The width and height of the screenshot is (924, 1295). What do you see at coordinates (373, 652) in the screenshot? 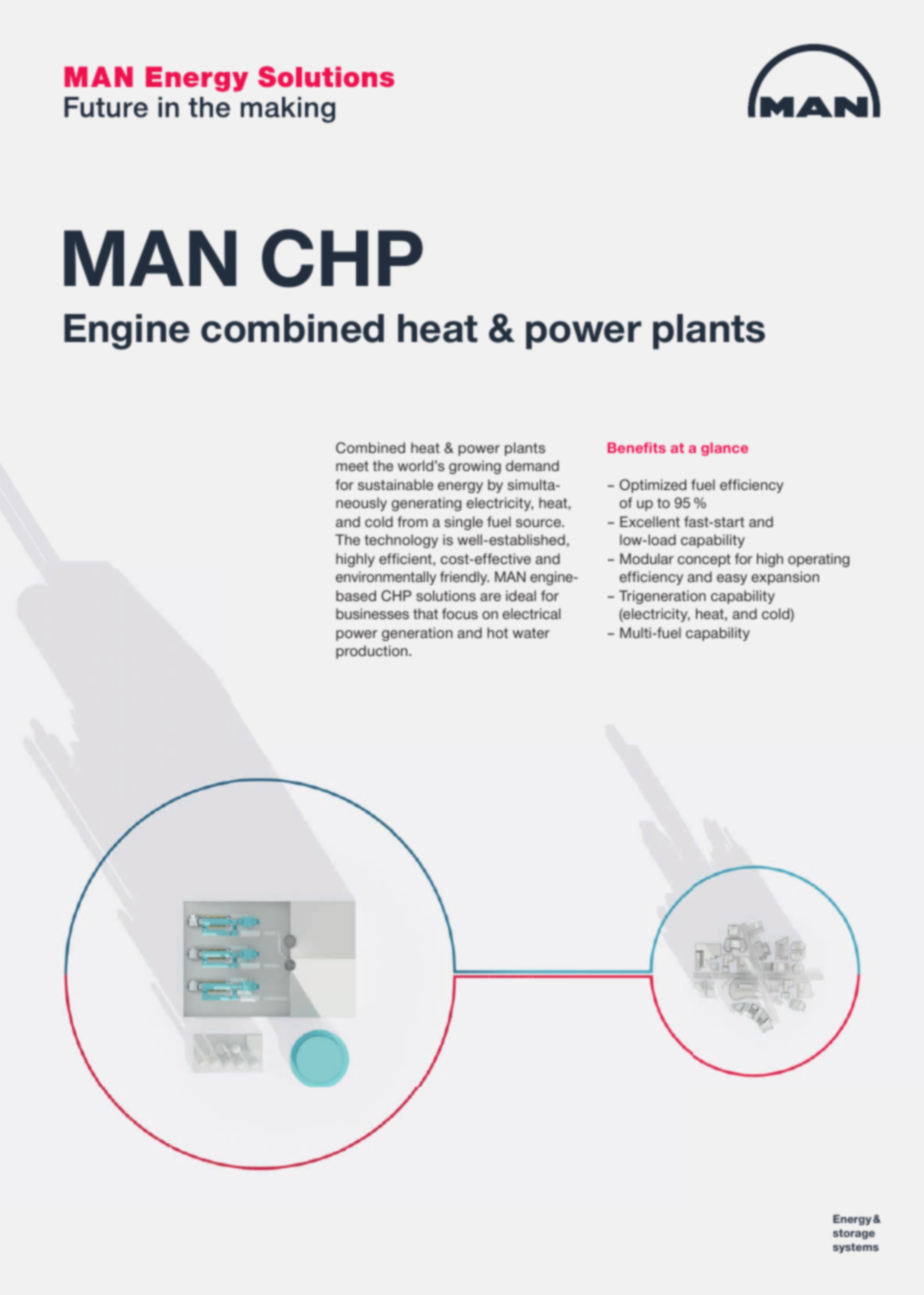
I see `production` at bounding box center [373, 652].
